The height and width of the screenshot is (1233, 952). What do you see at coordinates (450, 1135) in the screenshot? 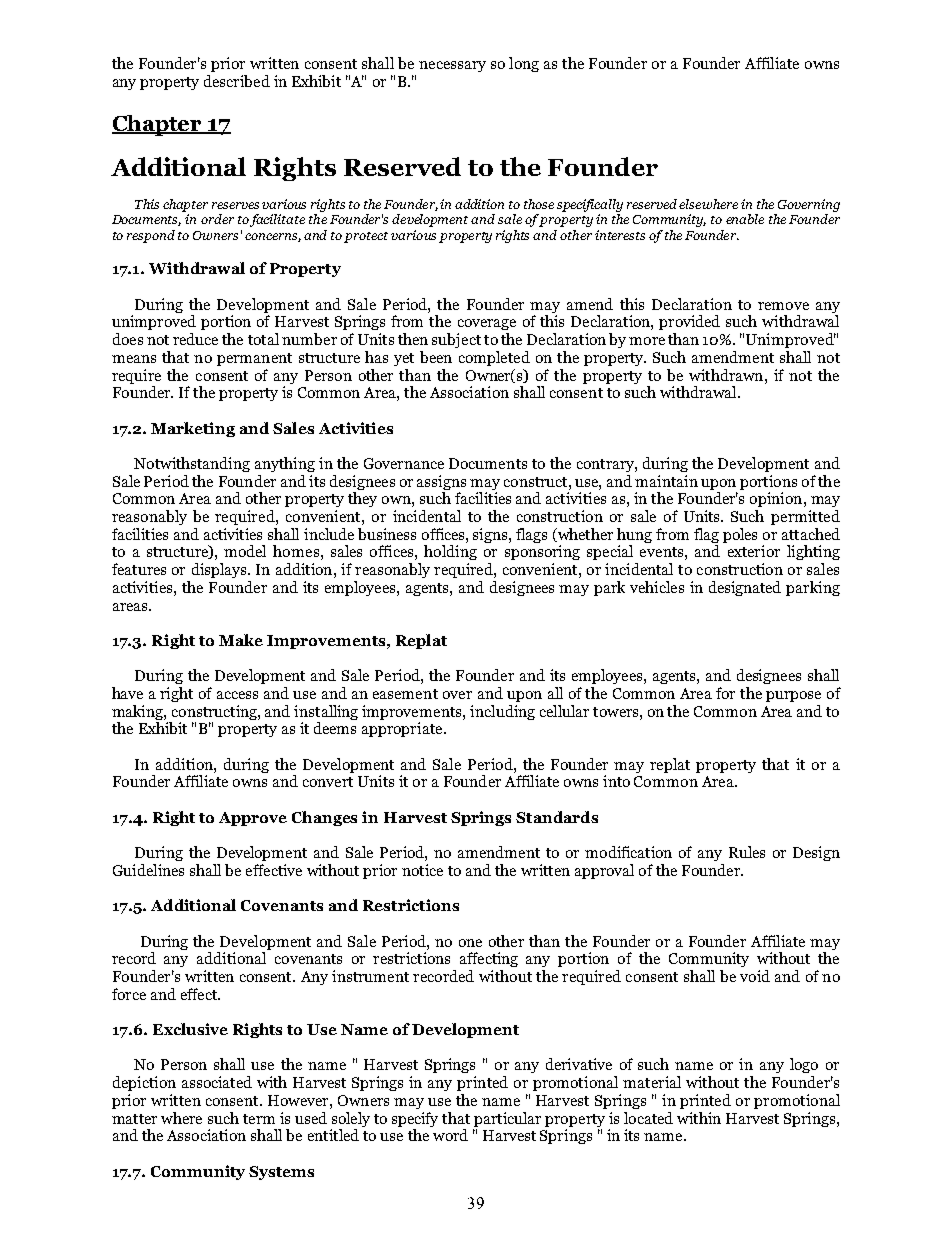
I see `word` at bounding box center [450, 1135].
